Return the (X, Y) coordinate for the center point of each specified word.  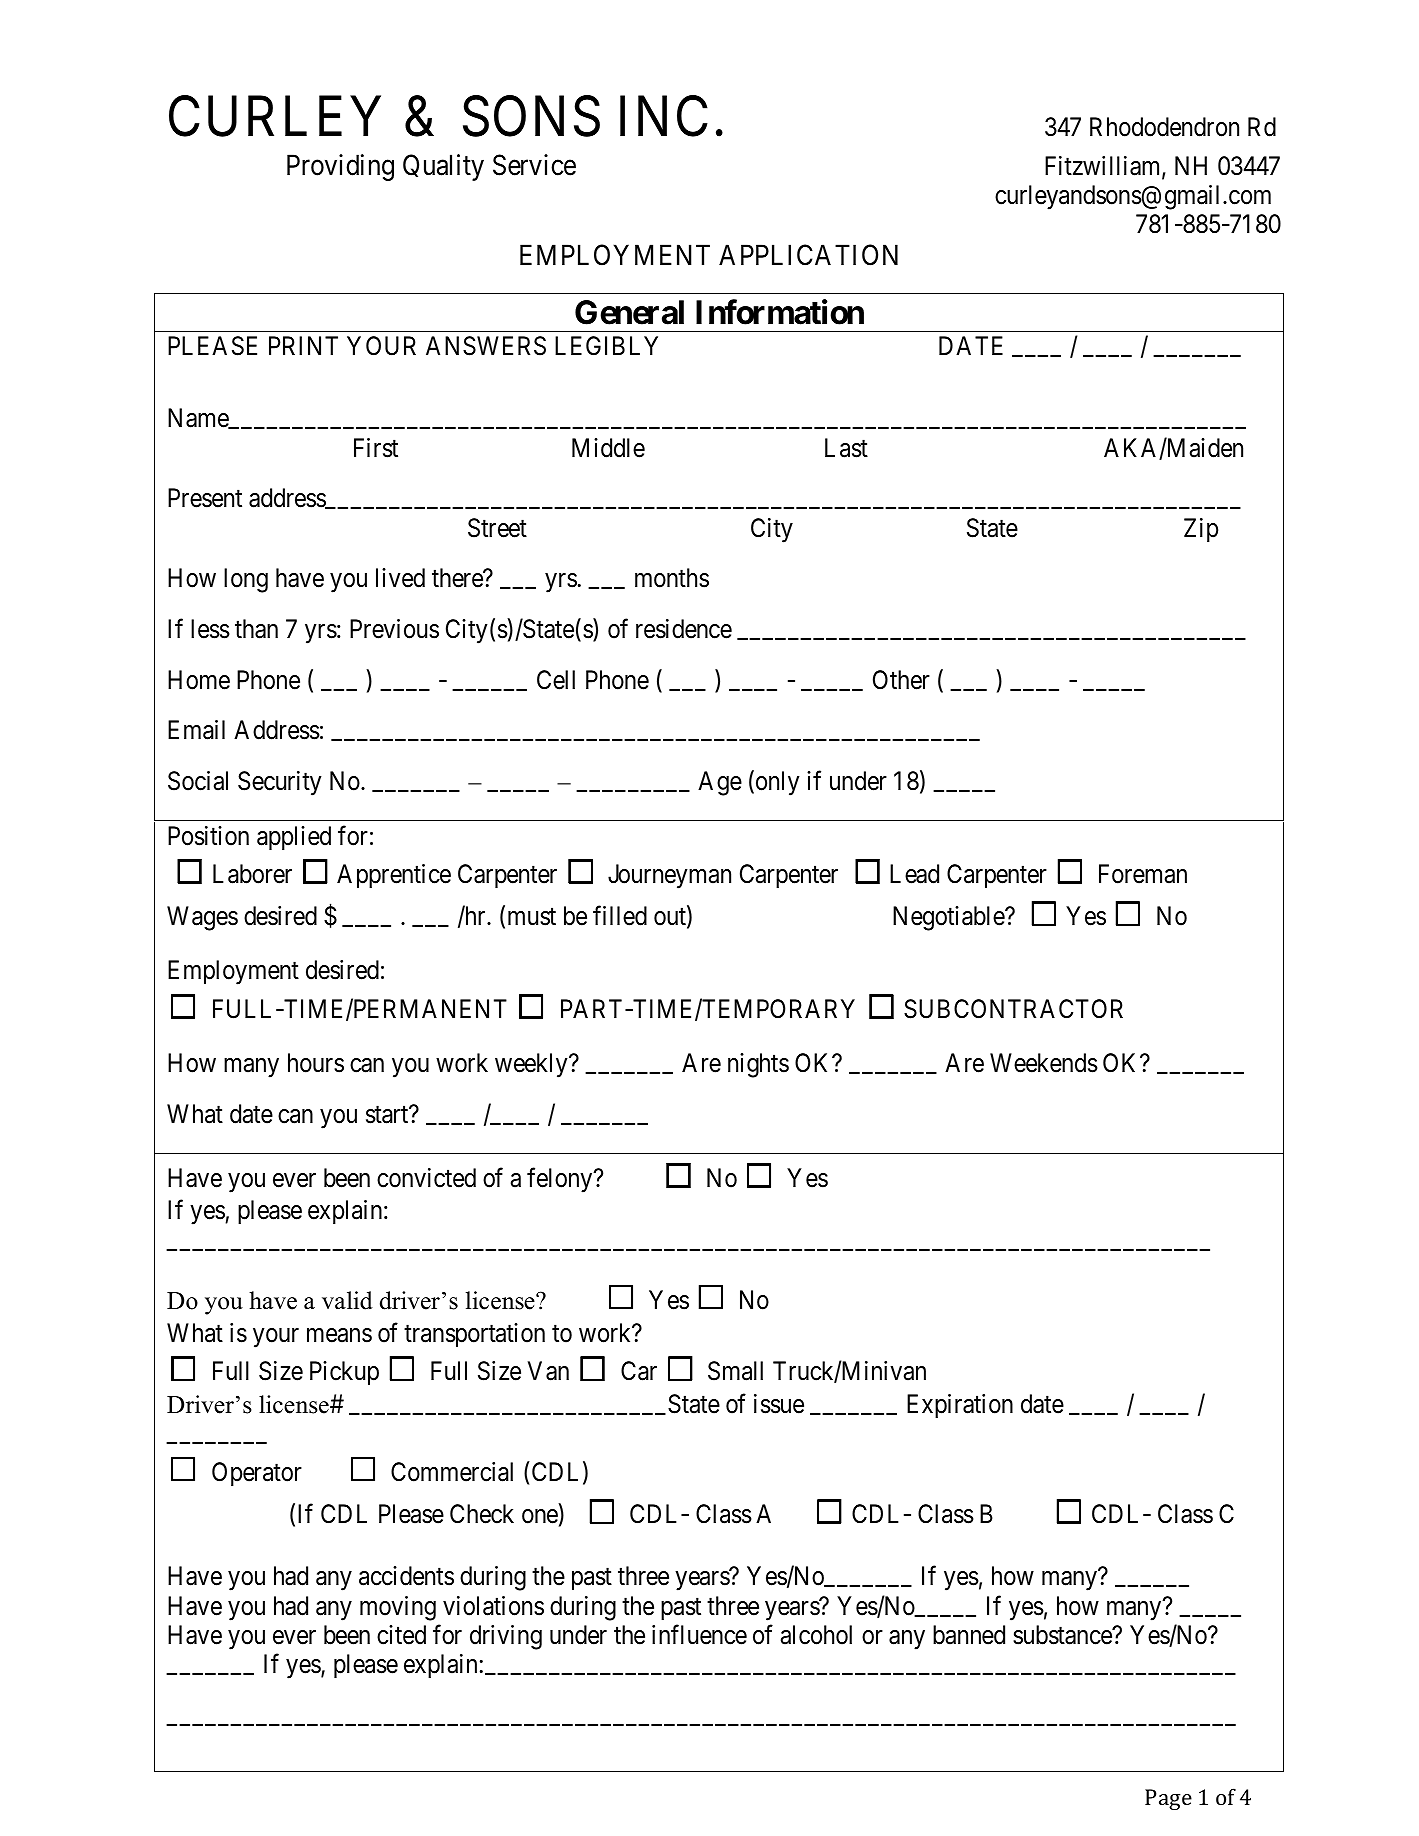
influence (699, 1634)
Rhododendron (1164, 127)
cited (401, 1635)
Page (1168, 1799)
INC (664, 116)
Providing (340, 167)
